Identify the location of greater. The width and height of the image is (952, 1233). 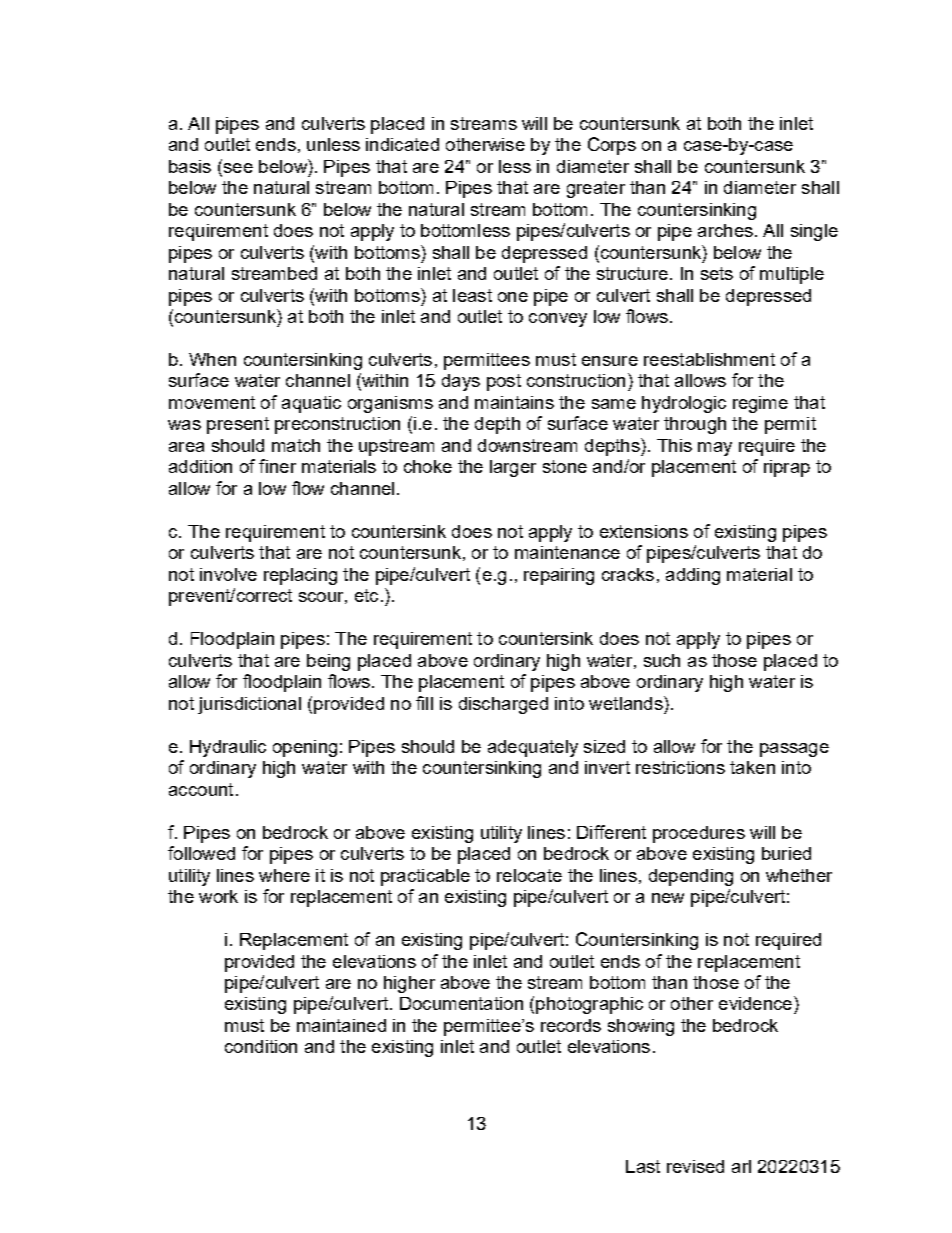
(596, 189).
